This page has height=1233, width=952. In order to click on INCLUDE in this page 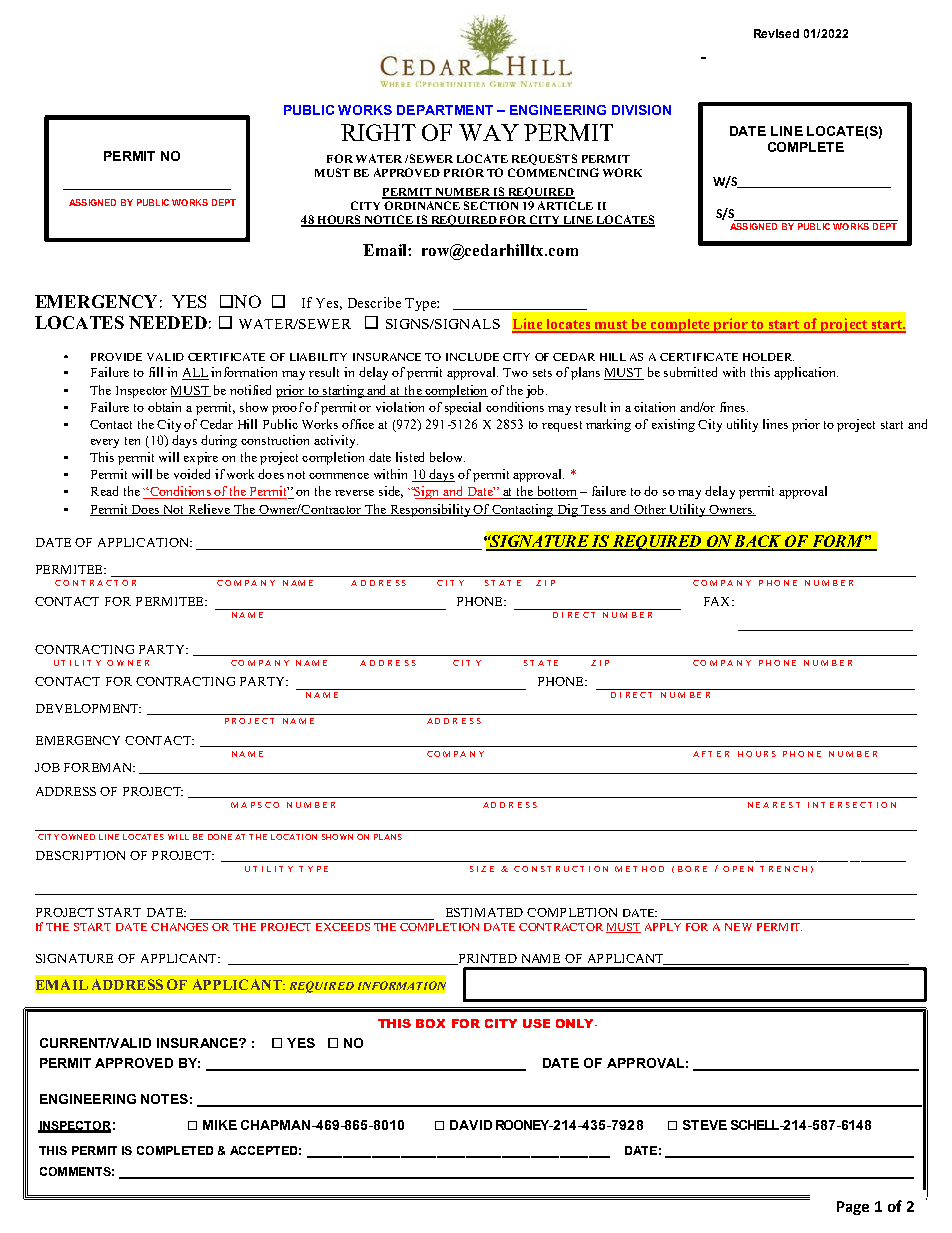, I will do `click(472, 357)`.
